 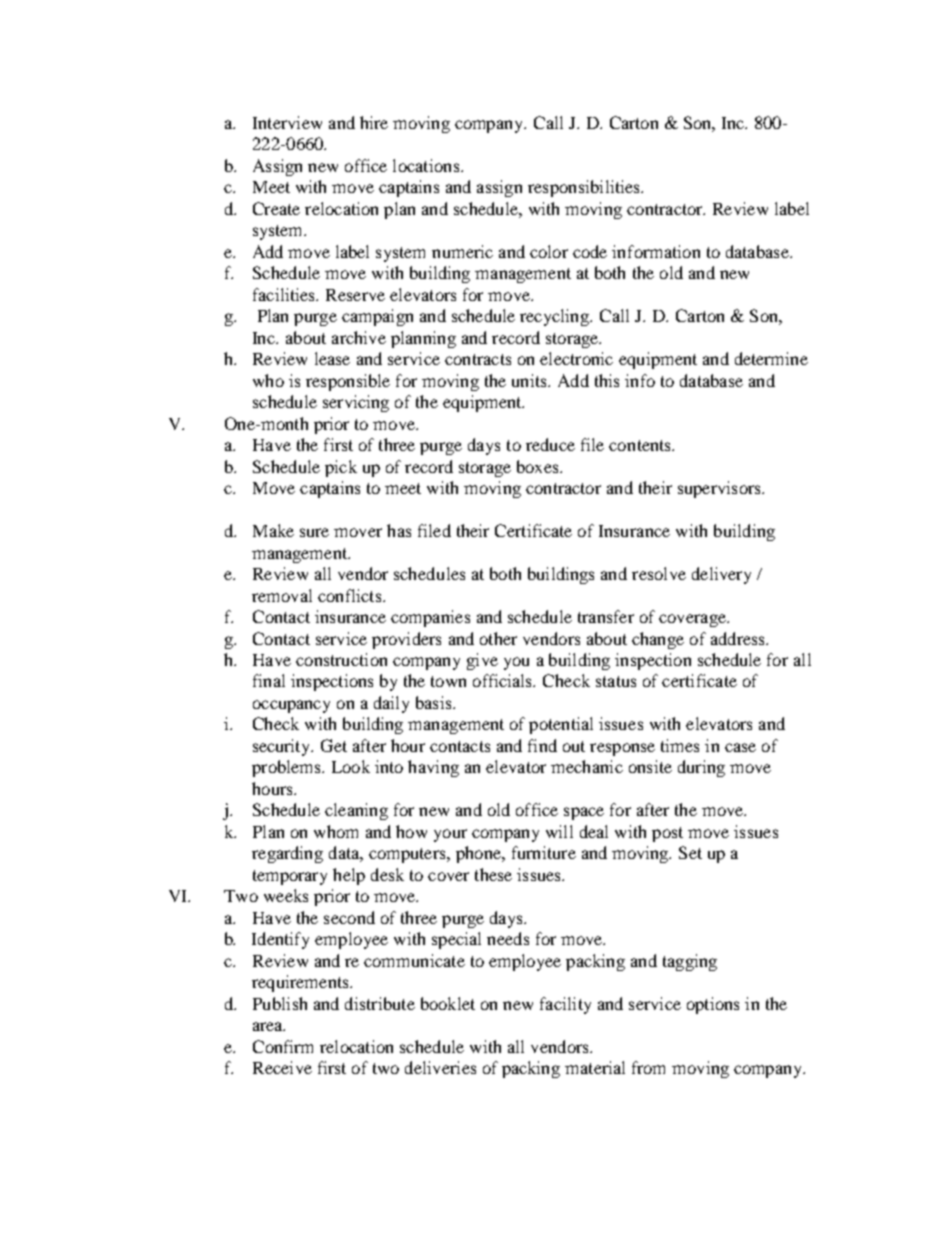 What do you see at coordinates (585, 188) in the document?
I see `responsibilities` at bounding box center [585, 188].
